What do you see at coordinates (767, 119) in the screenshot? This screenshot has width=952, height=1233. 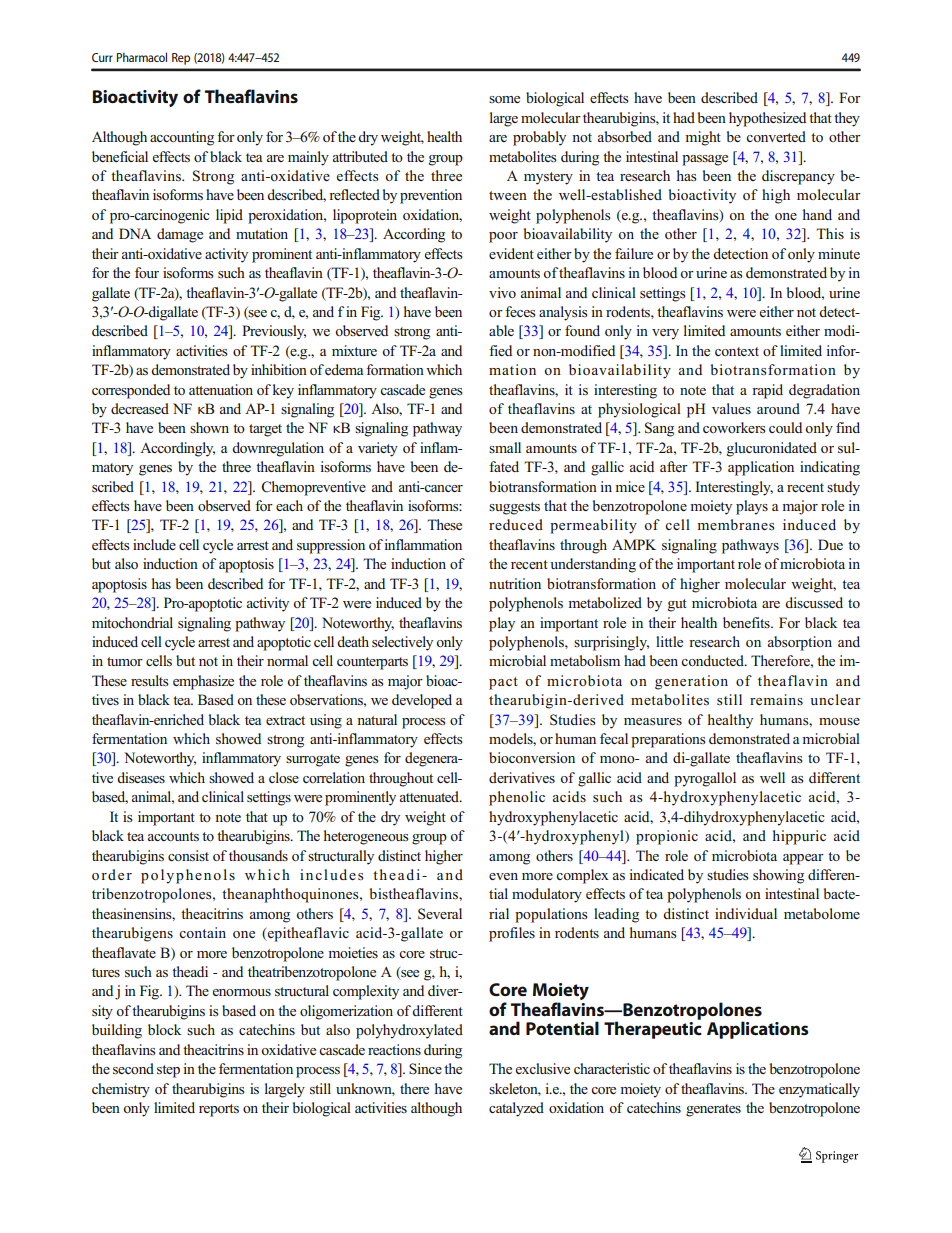 I see `hypothesized` at bounding box center [767, 119].
